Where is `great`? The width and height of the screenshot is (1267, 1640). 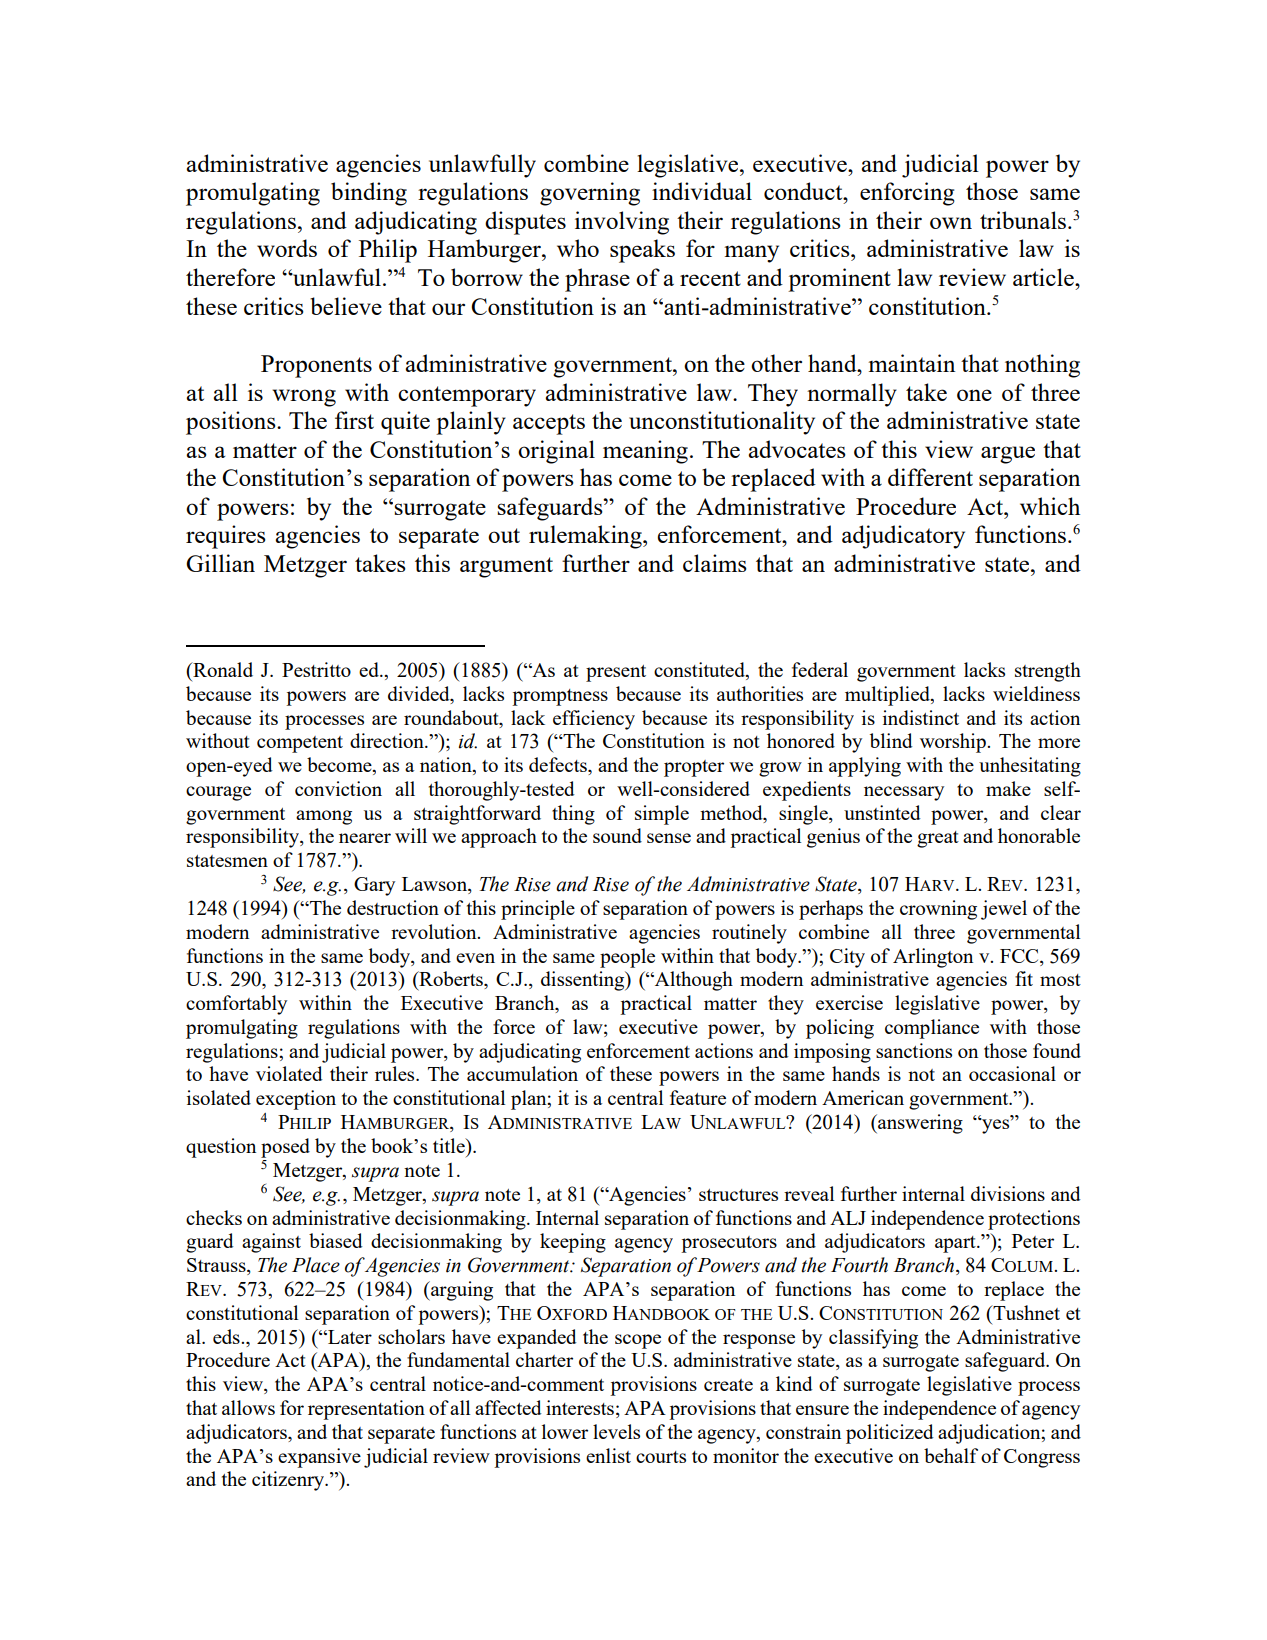 great is located at coordinates (938, 839).
